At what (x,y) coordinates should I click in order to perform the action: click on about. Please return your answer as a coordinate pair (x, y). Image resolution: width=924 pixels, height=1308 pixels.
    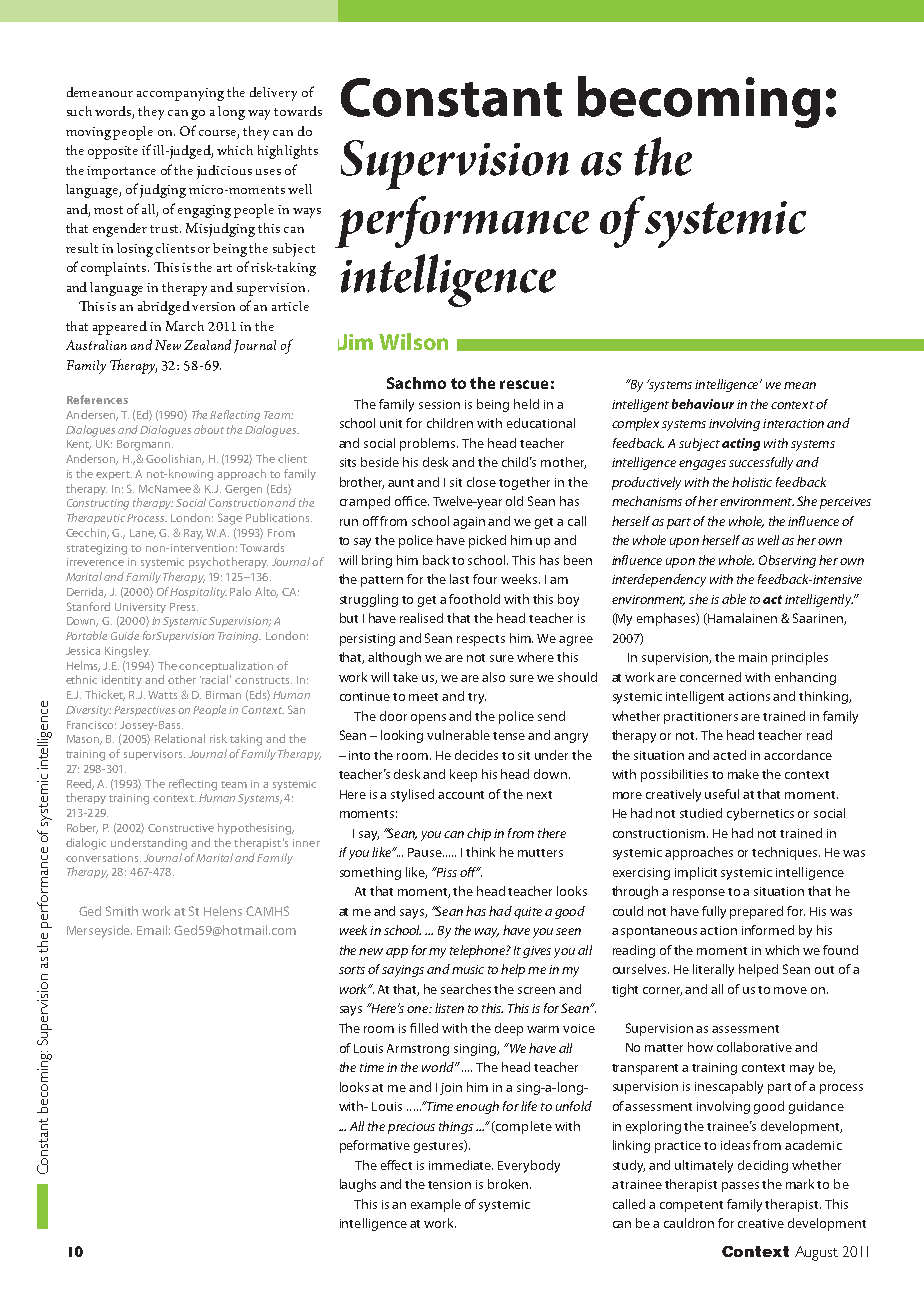
    Looking at the image, I should click on (209, 429).
